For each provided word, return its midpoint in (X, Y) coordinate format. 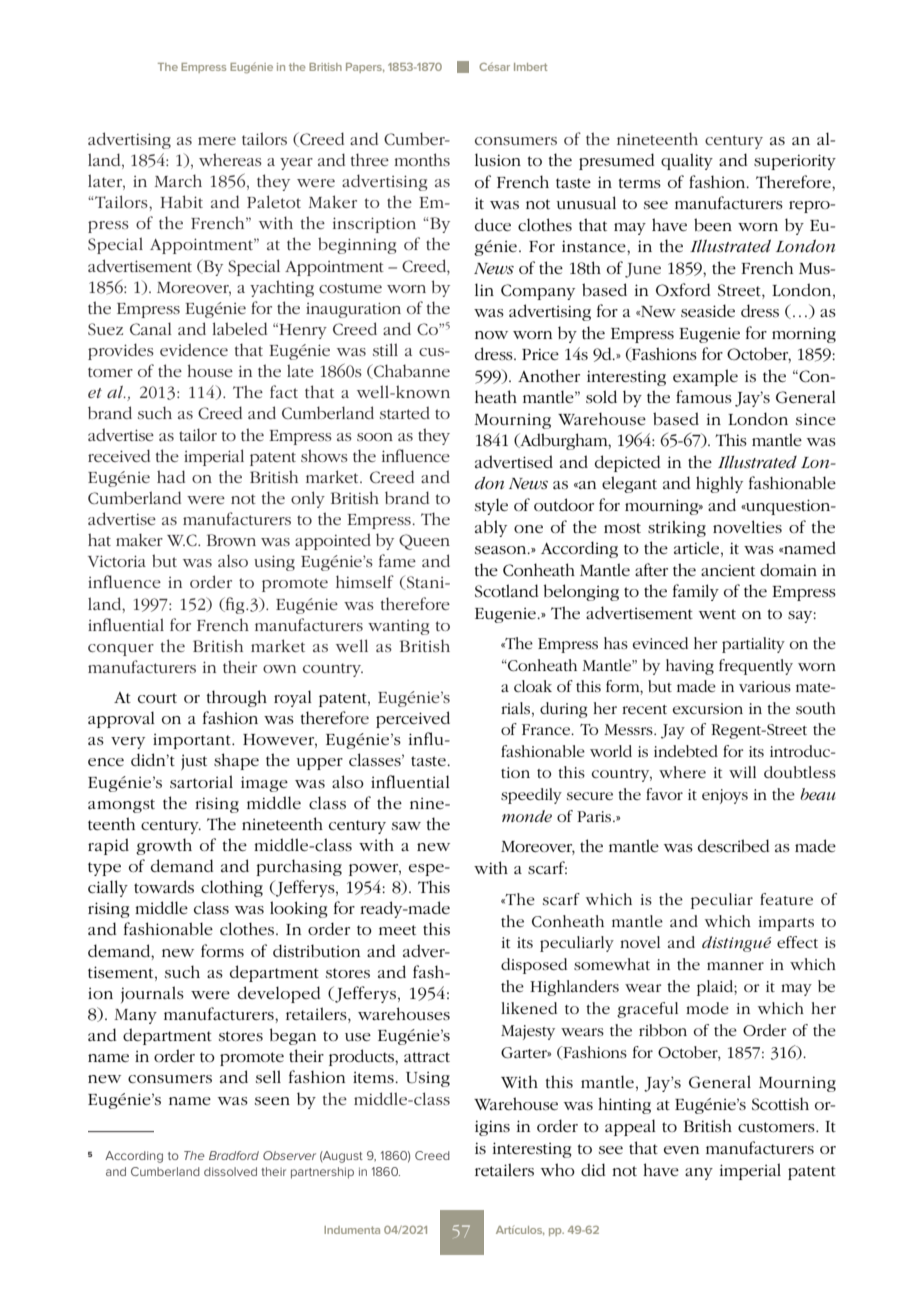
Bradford (234, 1155)
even (681, 1150)
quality (687, 161)
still (385, 349)
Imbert (531, 67)
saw (406, 826)
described (733, 845)
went (717, 614)
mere (217, 141)
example (705, 377)
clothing (232, 888)
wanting (398, 627)
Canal (150, 328)
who (558, 1169)
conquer (121, 650)
